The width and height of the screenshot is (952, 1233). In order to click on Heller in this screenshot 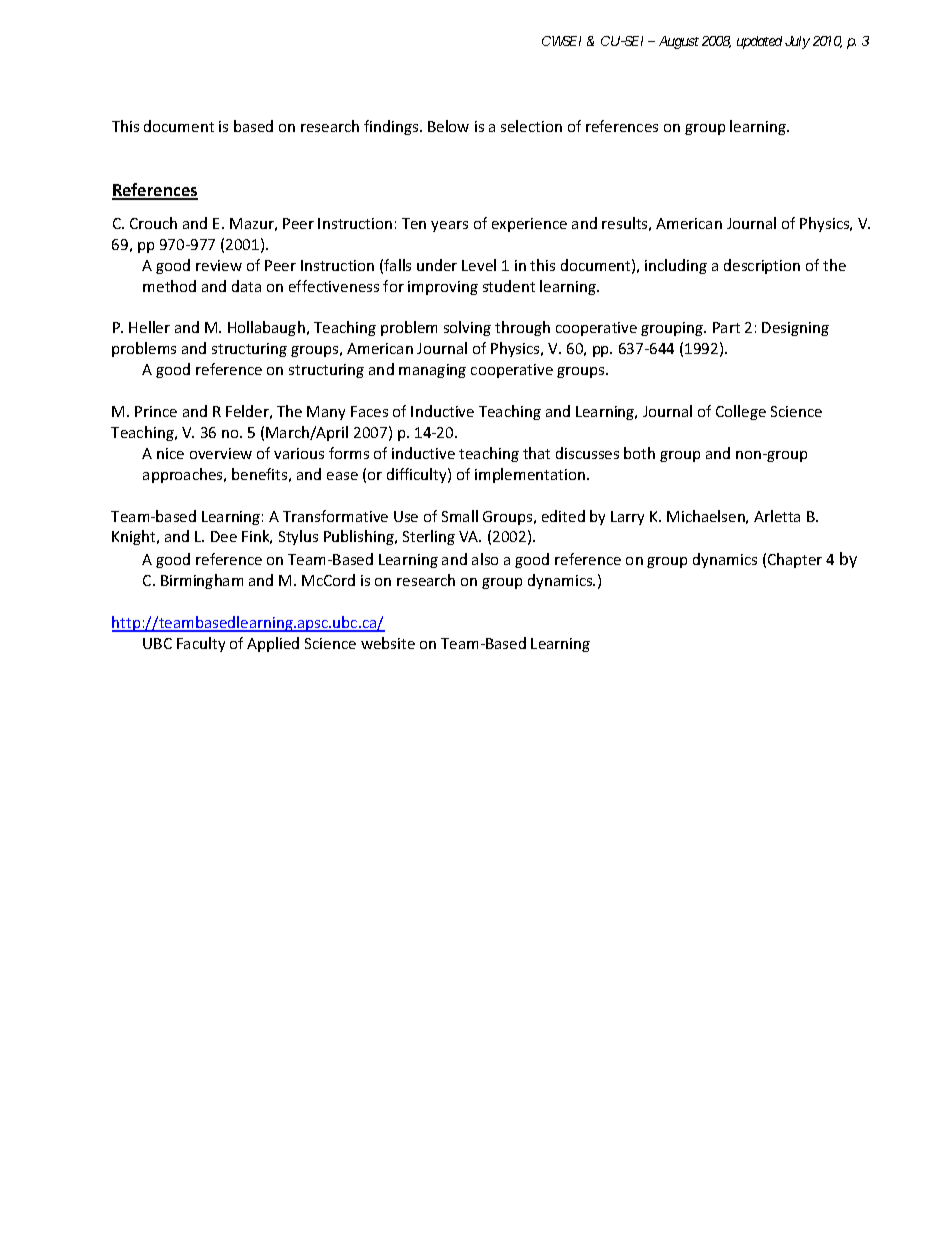, I will do `click(149, 327)`.
